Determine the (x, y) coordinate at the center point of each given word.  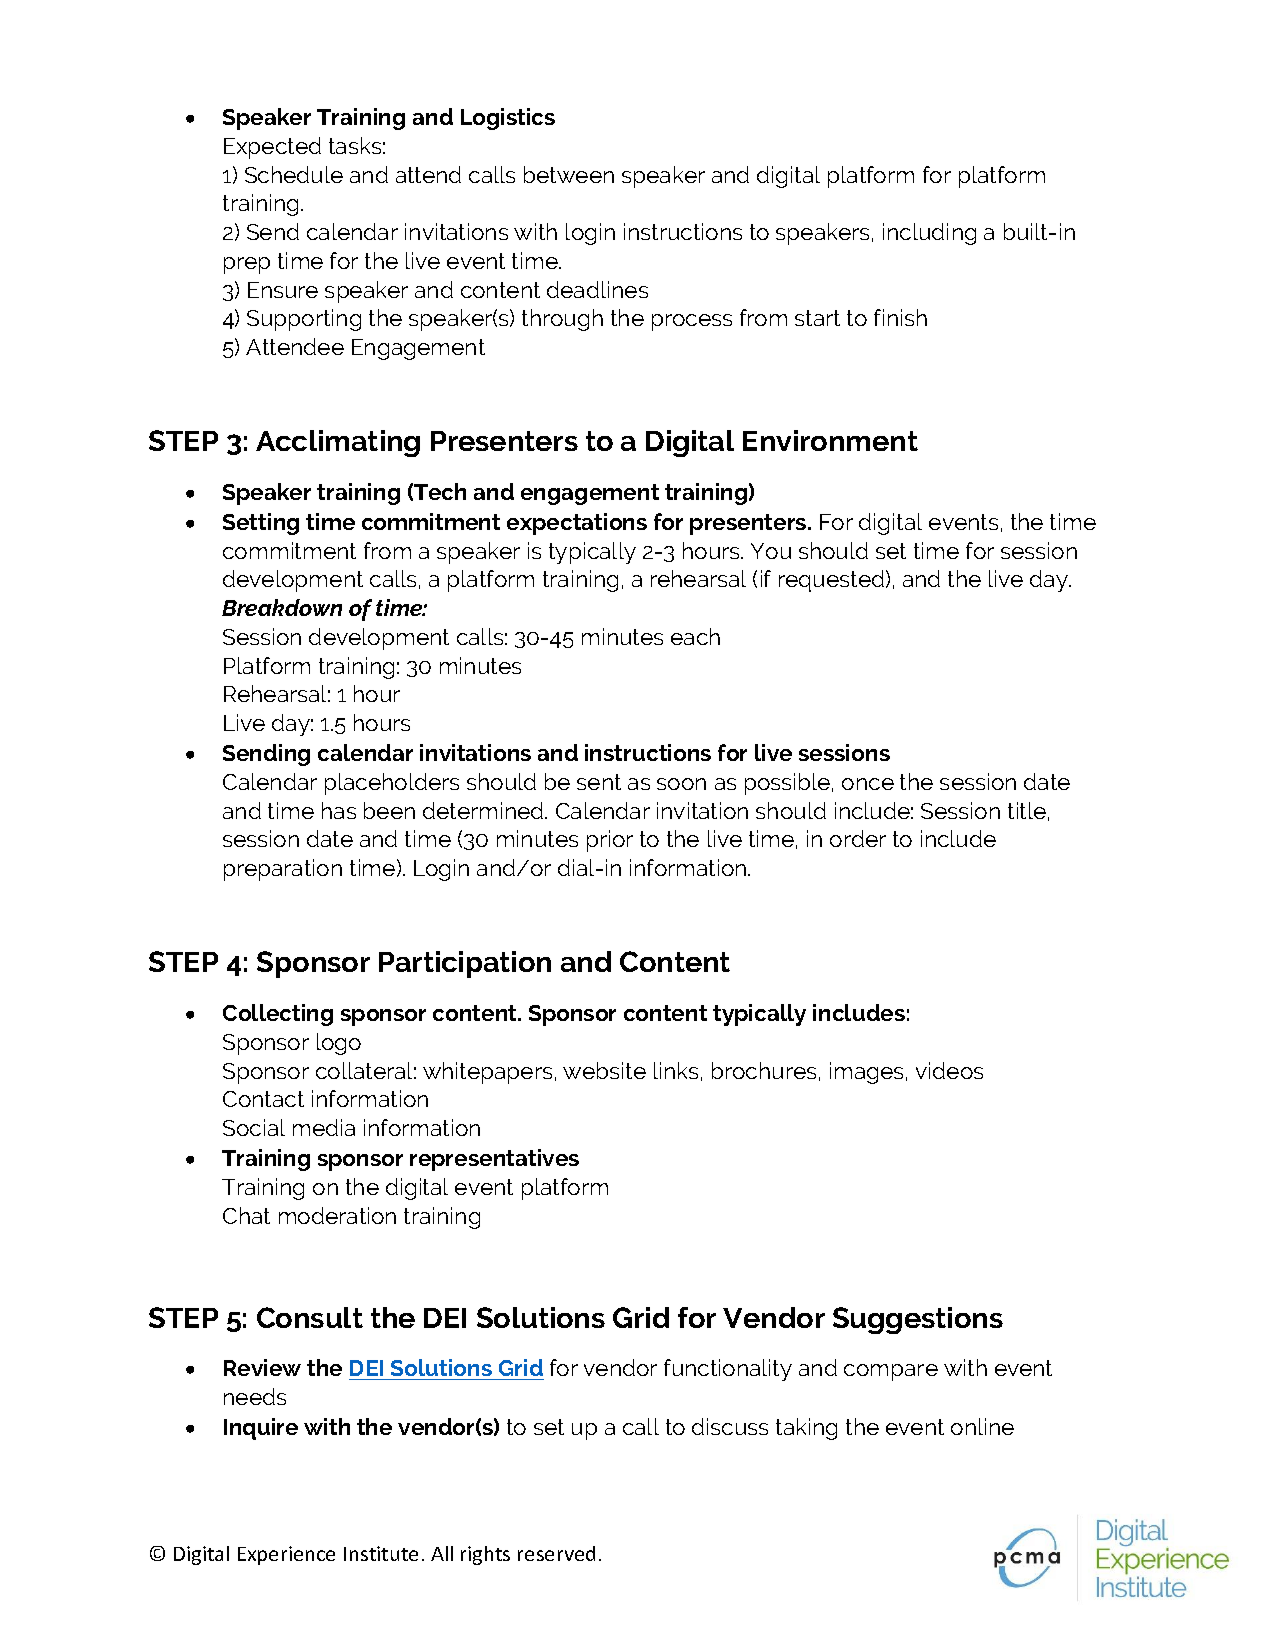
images (868, 1073)
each (695, 636)
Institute (381, 1553)
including (929, 234)
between (569, 174)
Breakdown (282, 607)
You (771, 551)
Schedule (294, 174)
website (604, 1070)
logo (339, 1044)
